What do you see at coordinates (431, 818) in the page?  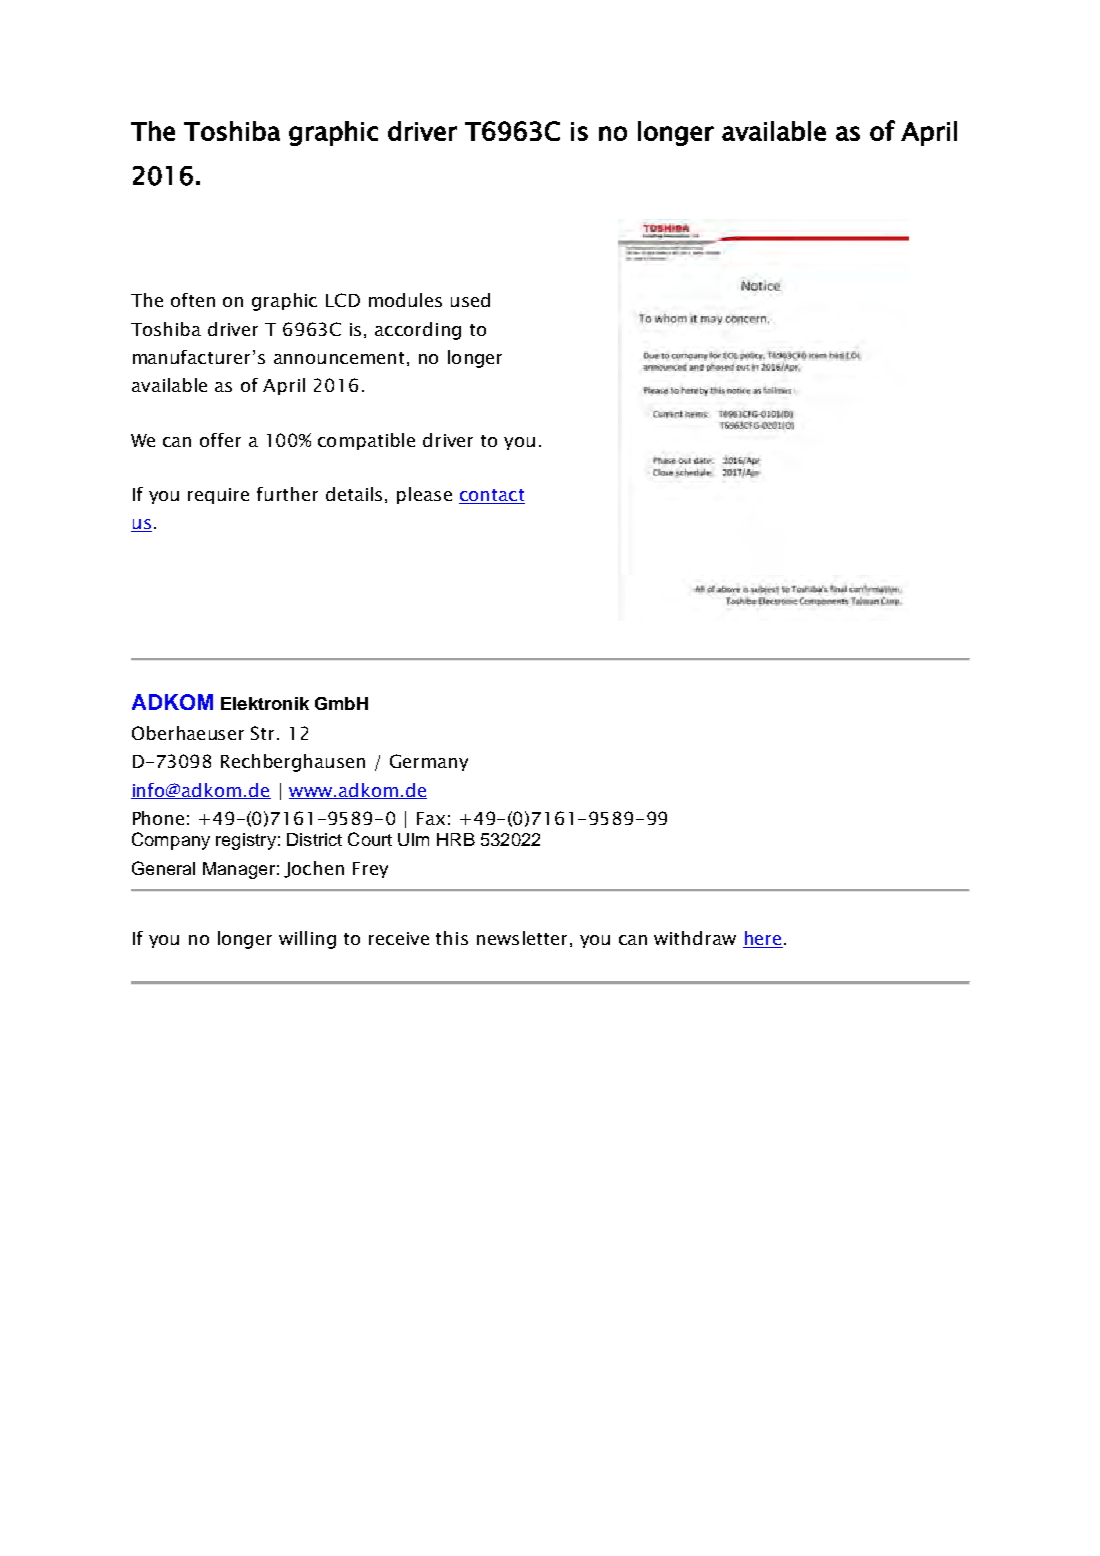 I see `Fax` at bounding box center [431, 818].
